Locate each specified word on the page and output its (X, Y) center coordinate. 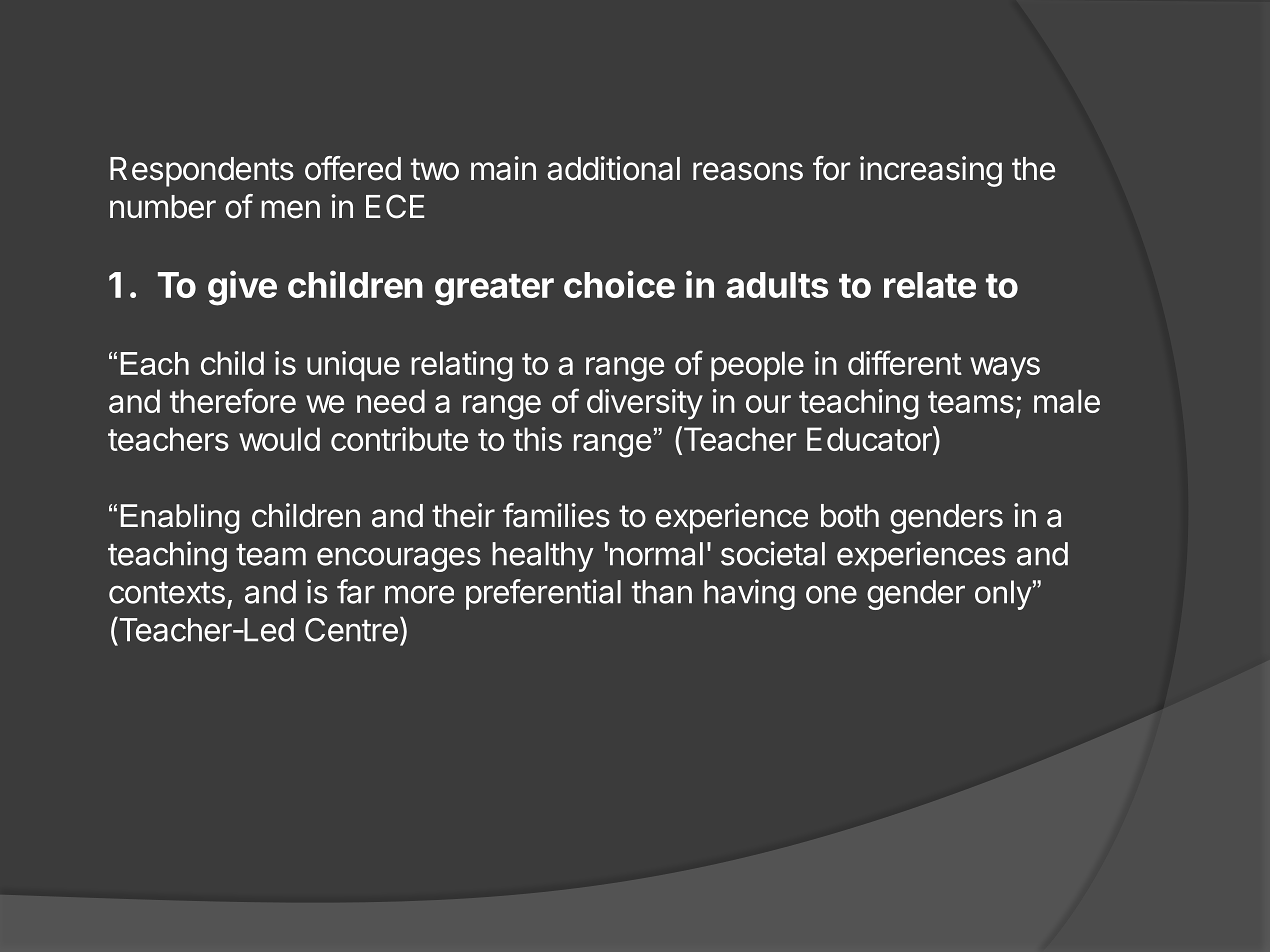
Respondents (202, 172)
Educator (870, 440)
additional (613, 168)
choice (619, 284)
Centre (351, 630)
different (905, 362)
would (279, 439)
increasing (931, 171)
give (242, 288)
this (537, 439)
